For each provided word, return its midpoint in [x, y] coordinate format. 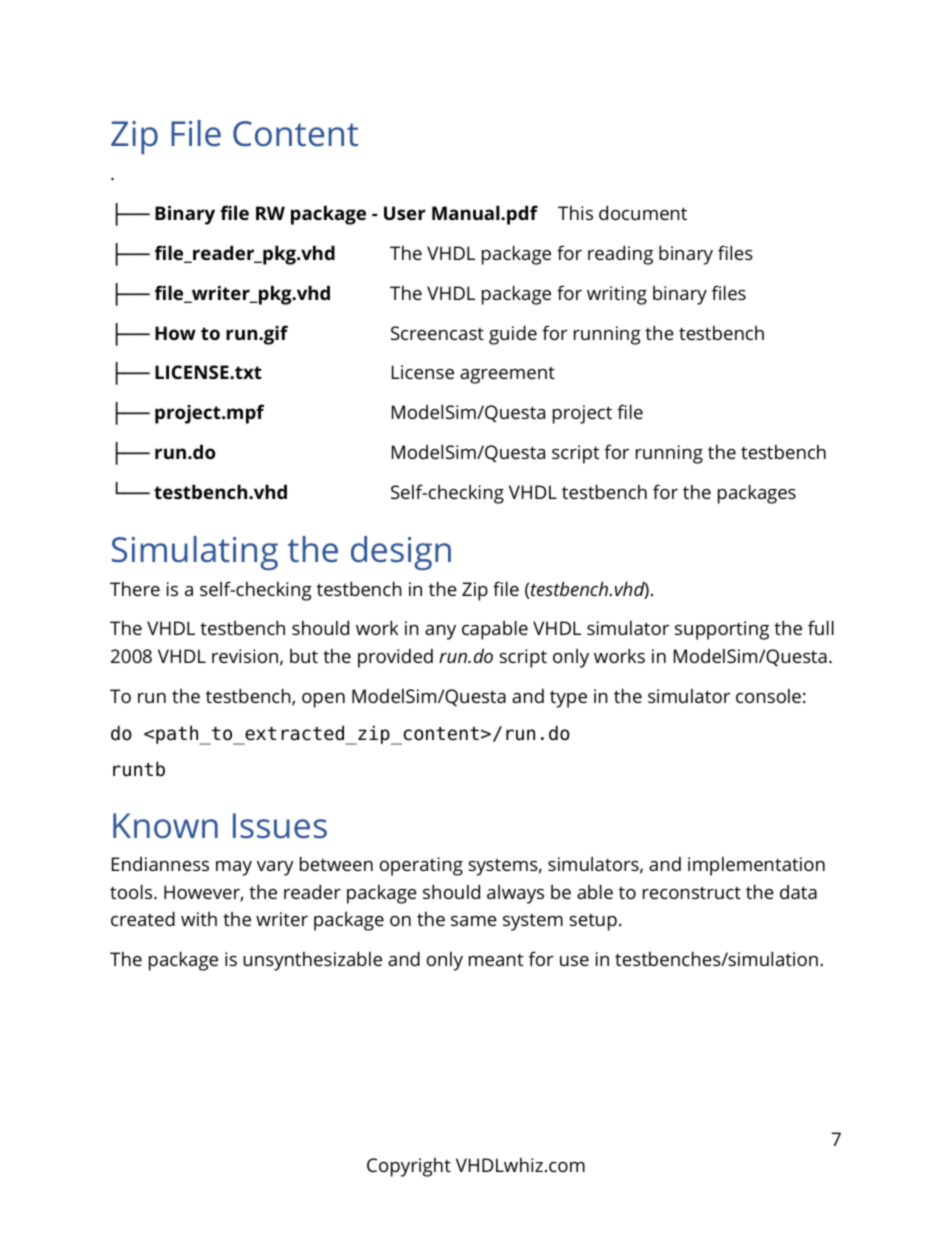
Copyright [409, 1167]
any [440, 632]
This [575, 213]
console [768, 696]
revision [245, 656]
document [643, 212]
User [405, 213]
